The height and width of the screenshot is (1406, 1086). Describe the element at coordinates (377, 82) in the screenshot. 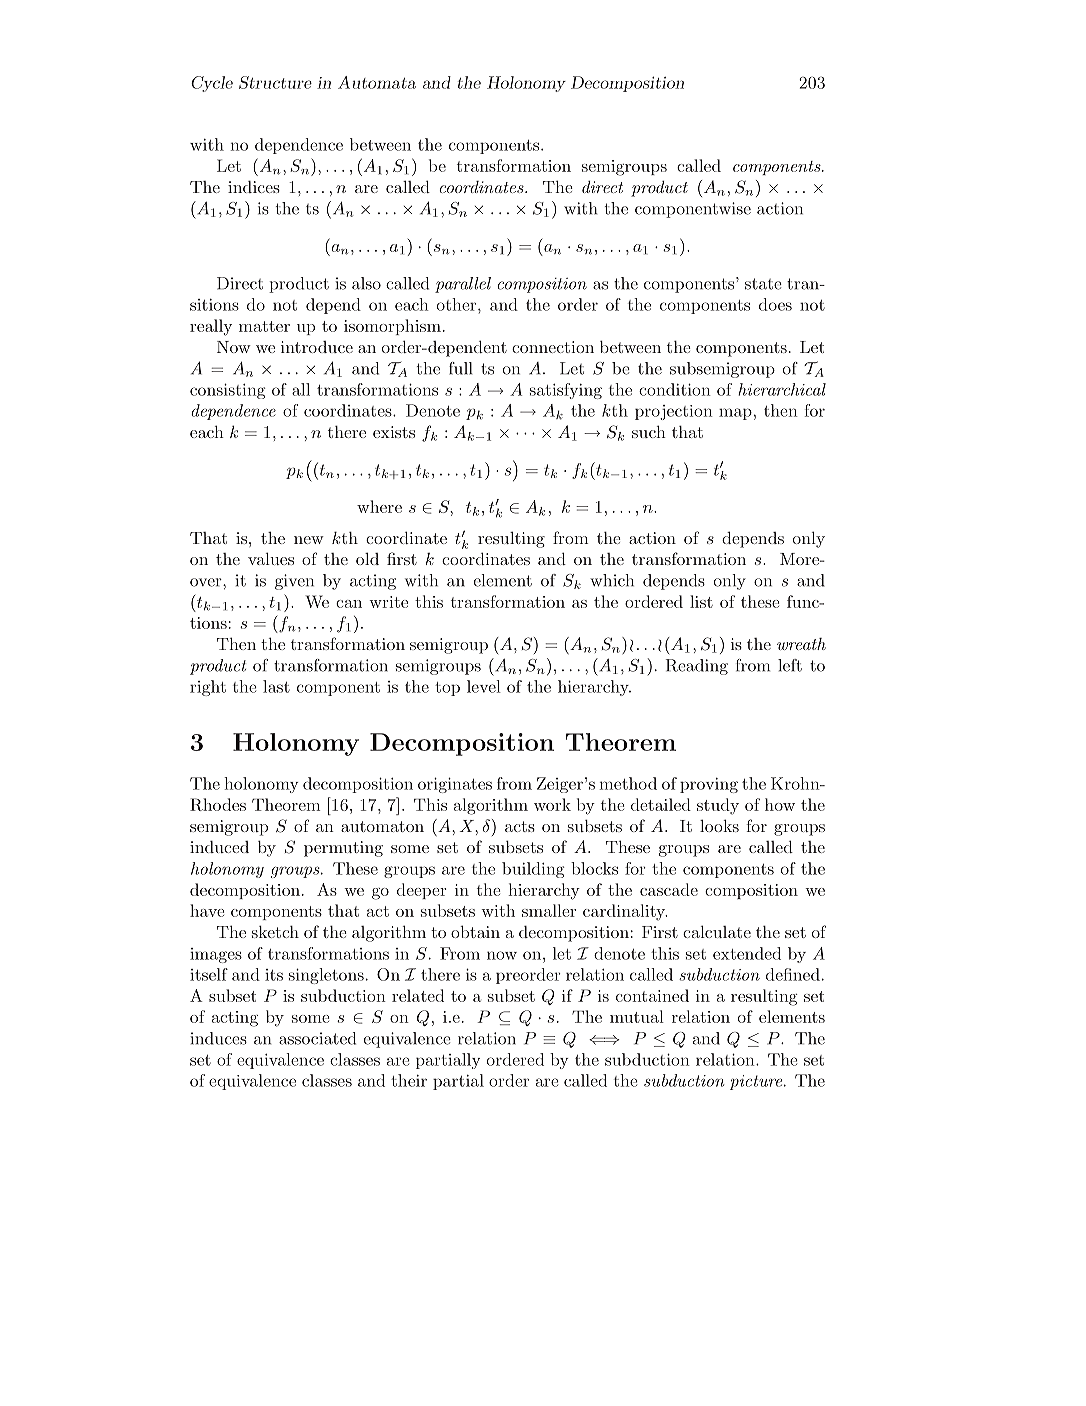

I see `Automata` at that location.
